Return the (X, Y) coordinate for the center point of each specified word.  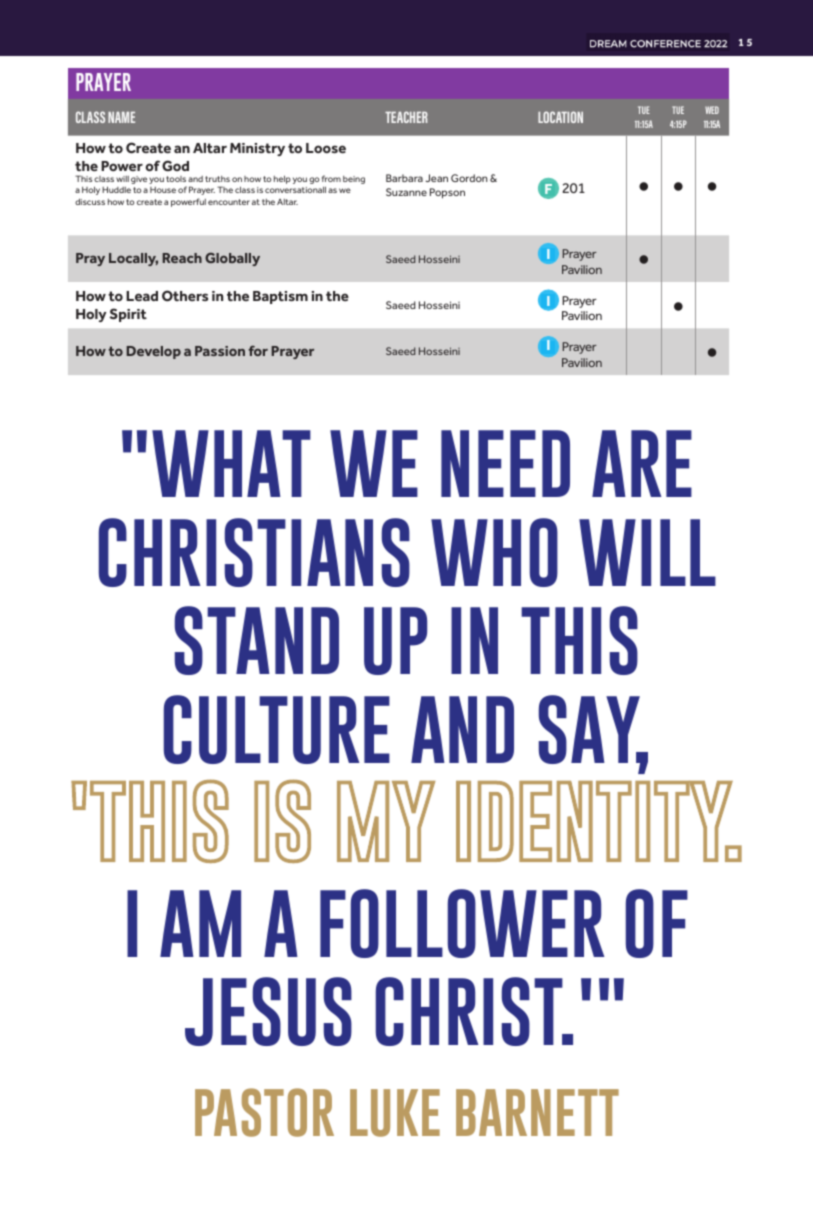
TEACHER (406, 117)
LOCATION (560, 117)
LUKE (395, 1113)
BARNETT (537, 1112)
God (175, 165)
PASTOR (264, 1112)
